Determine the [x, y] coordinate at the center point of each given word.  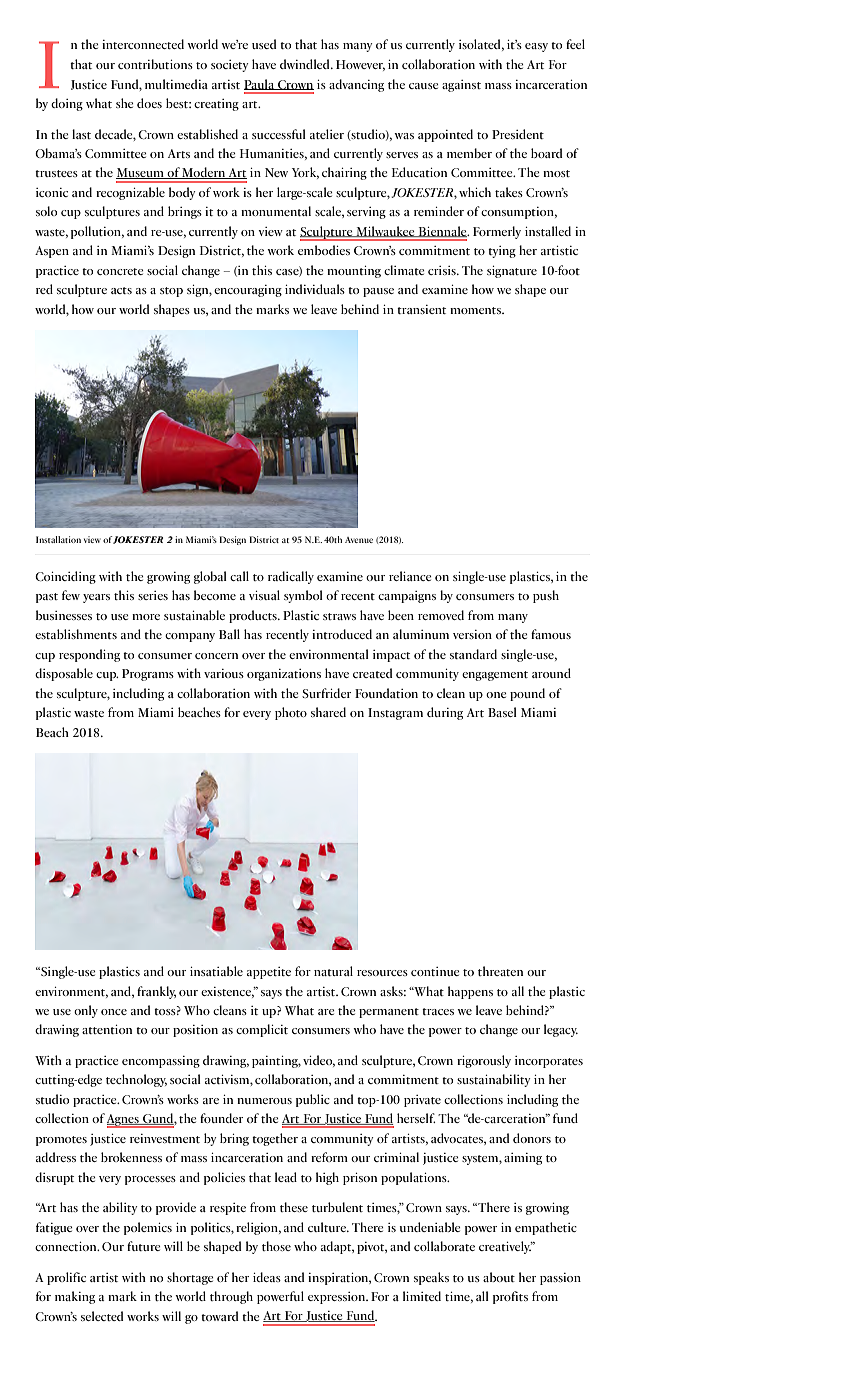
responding [89, 655]
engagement [495, 676]
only [86, 1011]
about [499, 1277]
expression [338, 1298]
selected [102, 1316]
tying [502, 252]
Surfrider [326, 693]
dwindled [306, 64]
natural [333, 971]
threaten [500, 971]
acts [121, 290]
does [149, 103]
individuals [315, 289]
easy [536, 47]
